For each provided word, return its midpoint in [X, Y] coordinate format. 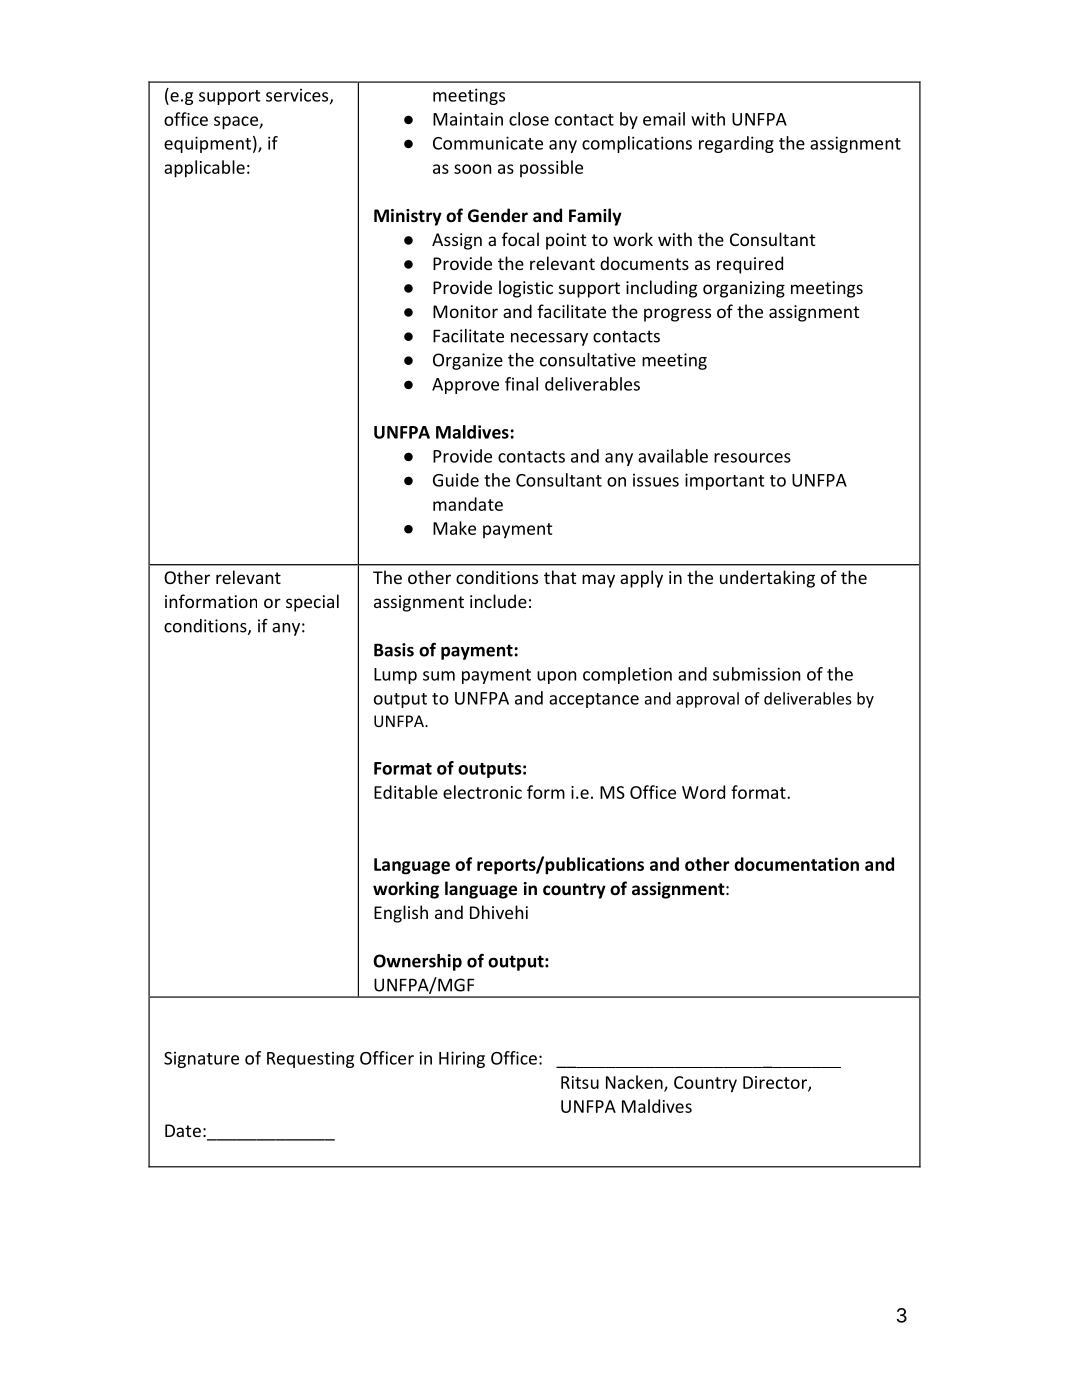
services [298, 96]
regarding [736, 144]
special [312, 603]
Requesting [310, 1060]
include [498, 601]
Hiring [462, 1059]
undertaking [767, 579]
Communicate [488, 143]
